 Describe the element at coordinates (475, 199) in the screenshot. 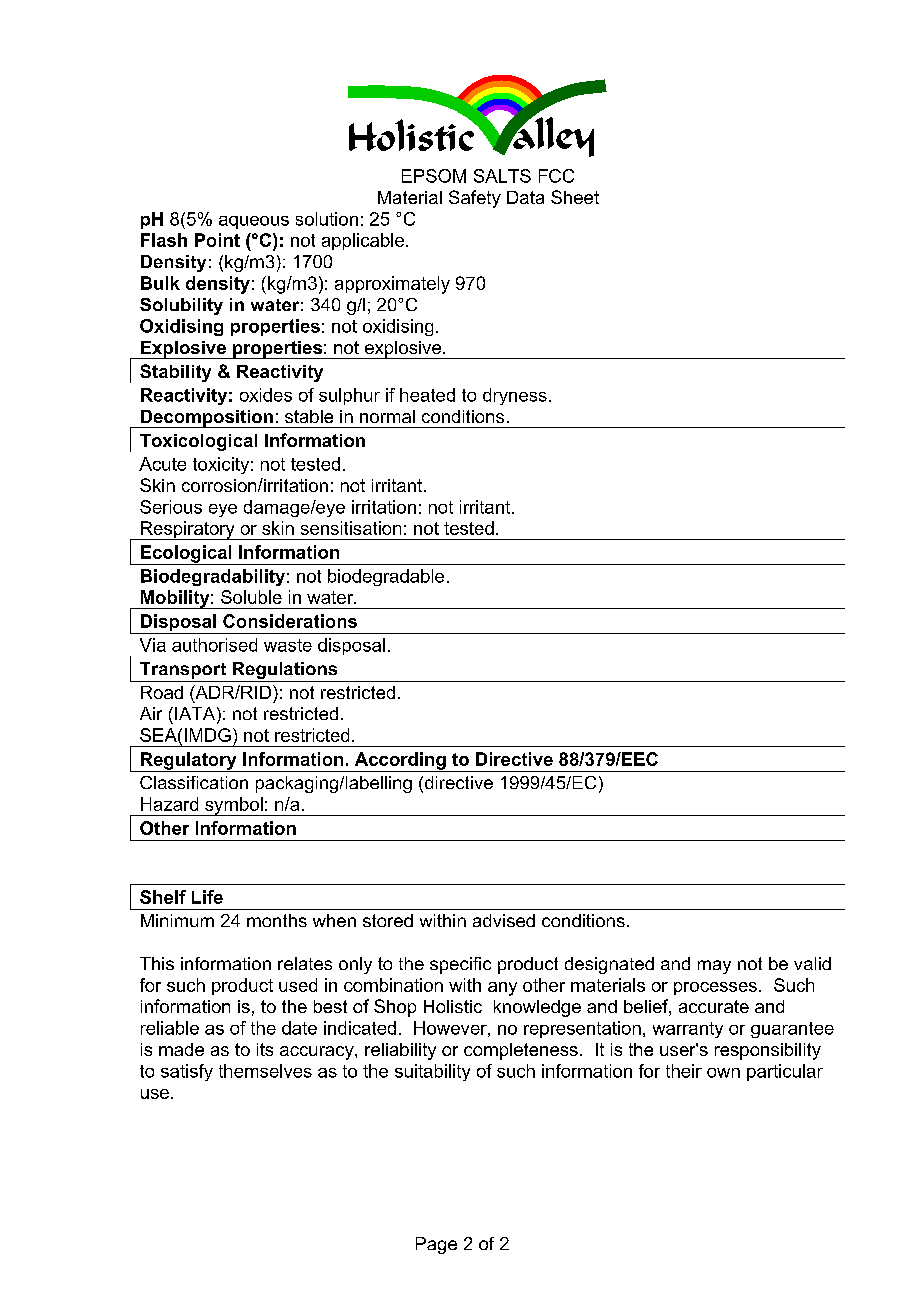

I see `Safety` at that location.
